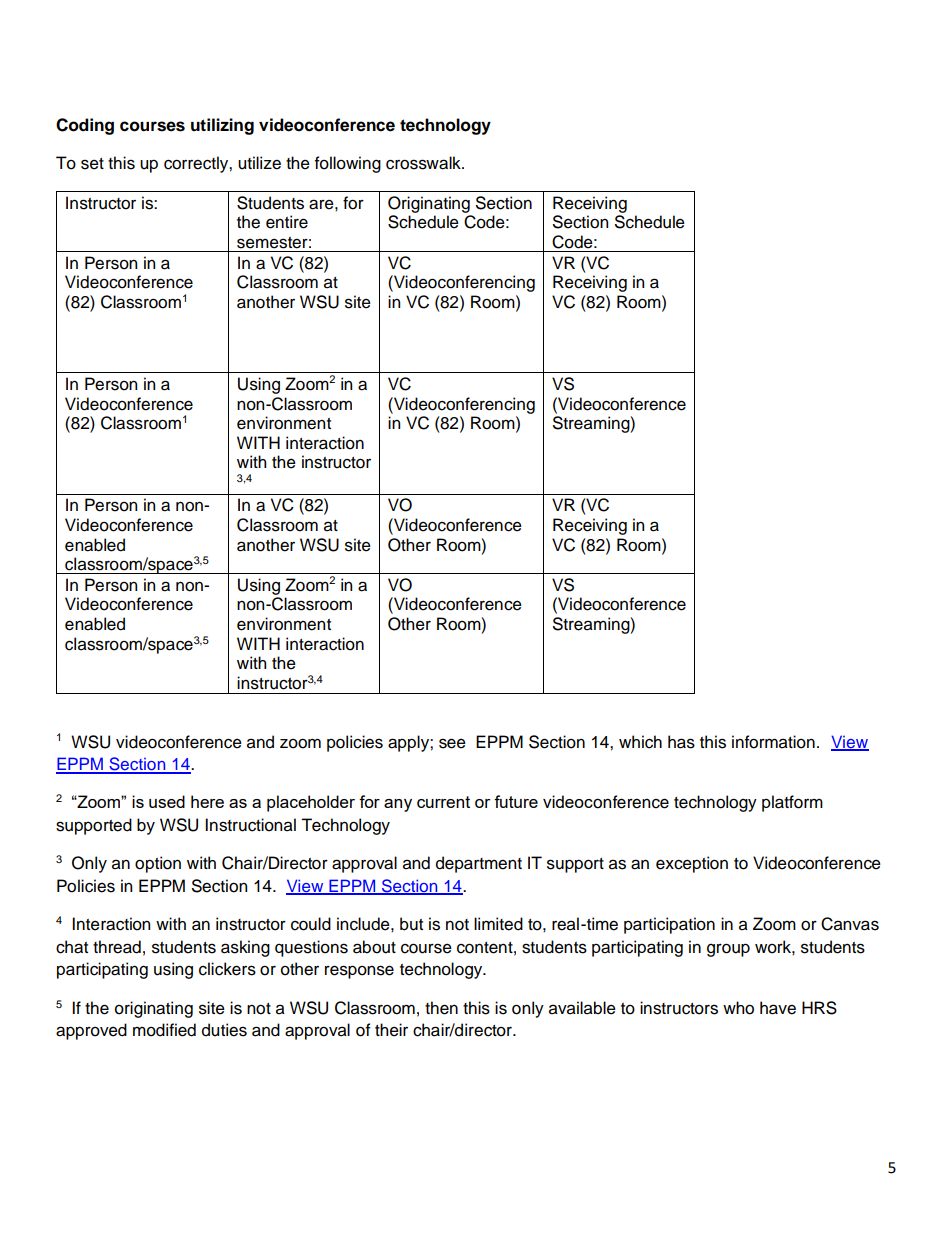 This page has height=1233, width=952. Describe the element at coordinates (773, 742) in the page. I see `information` at that location.
